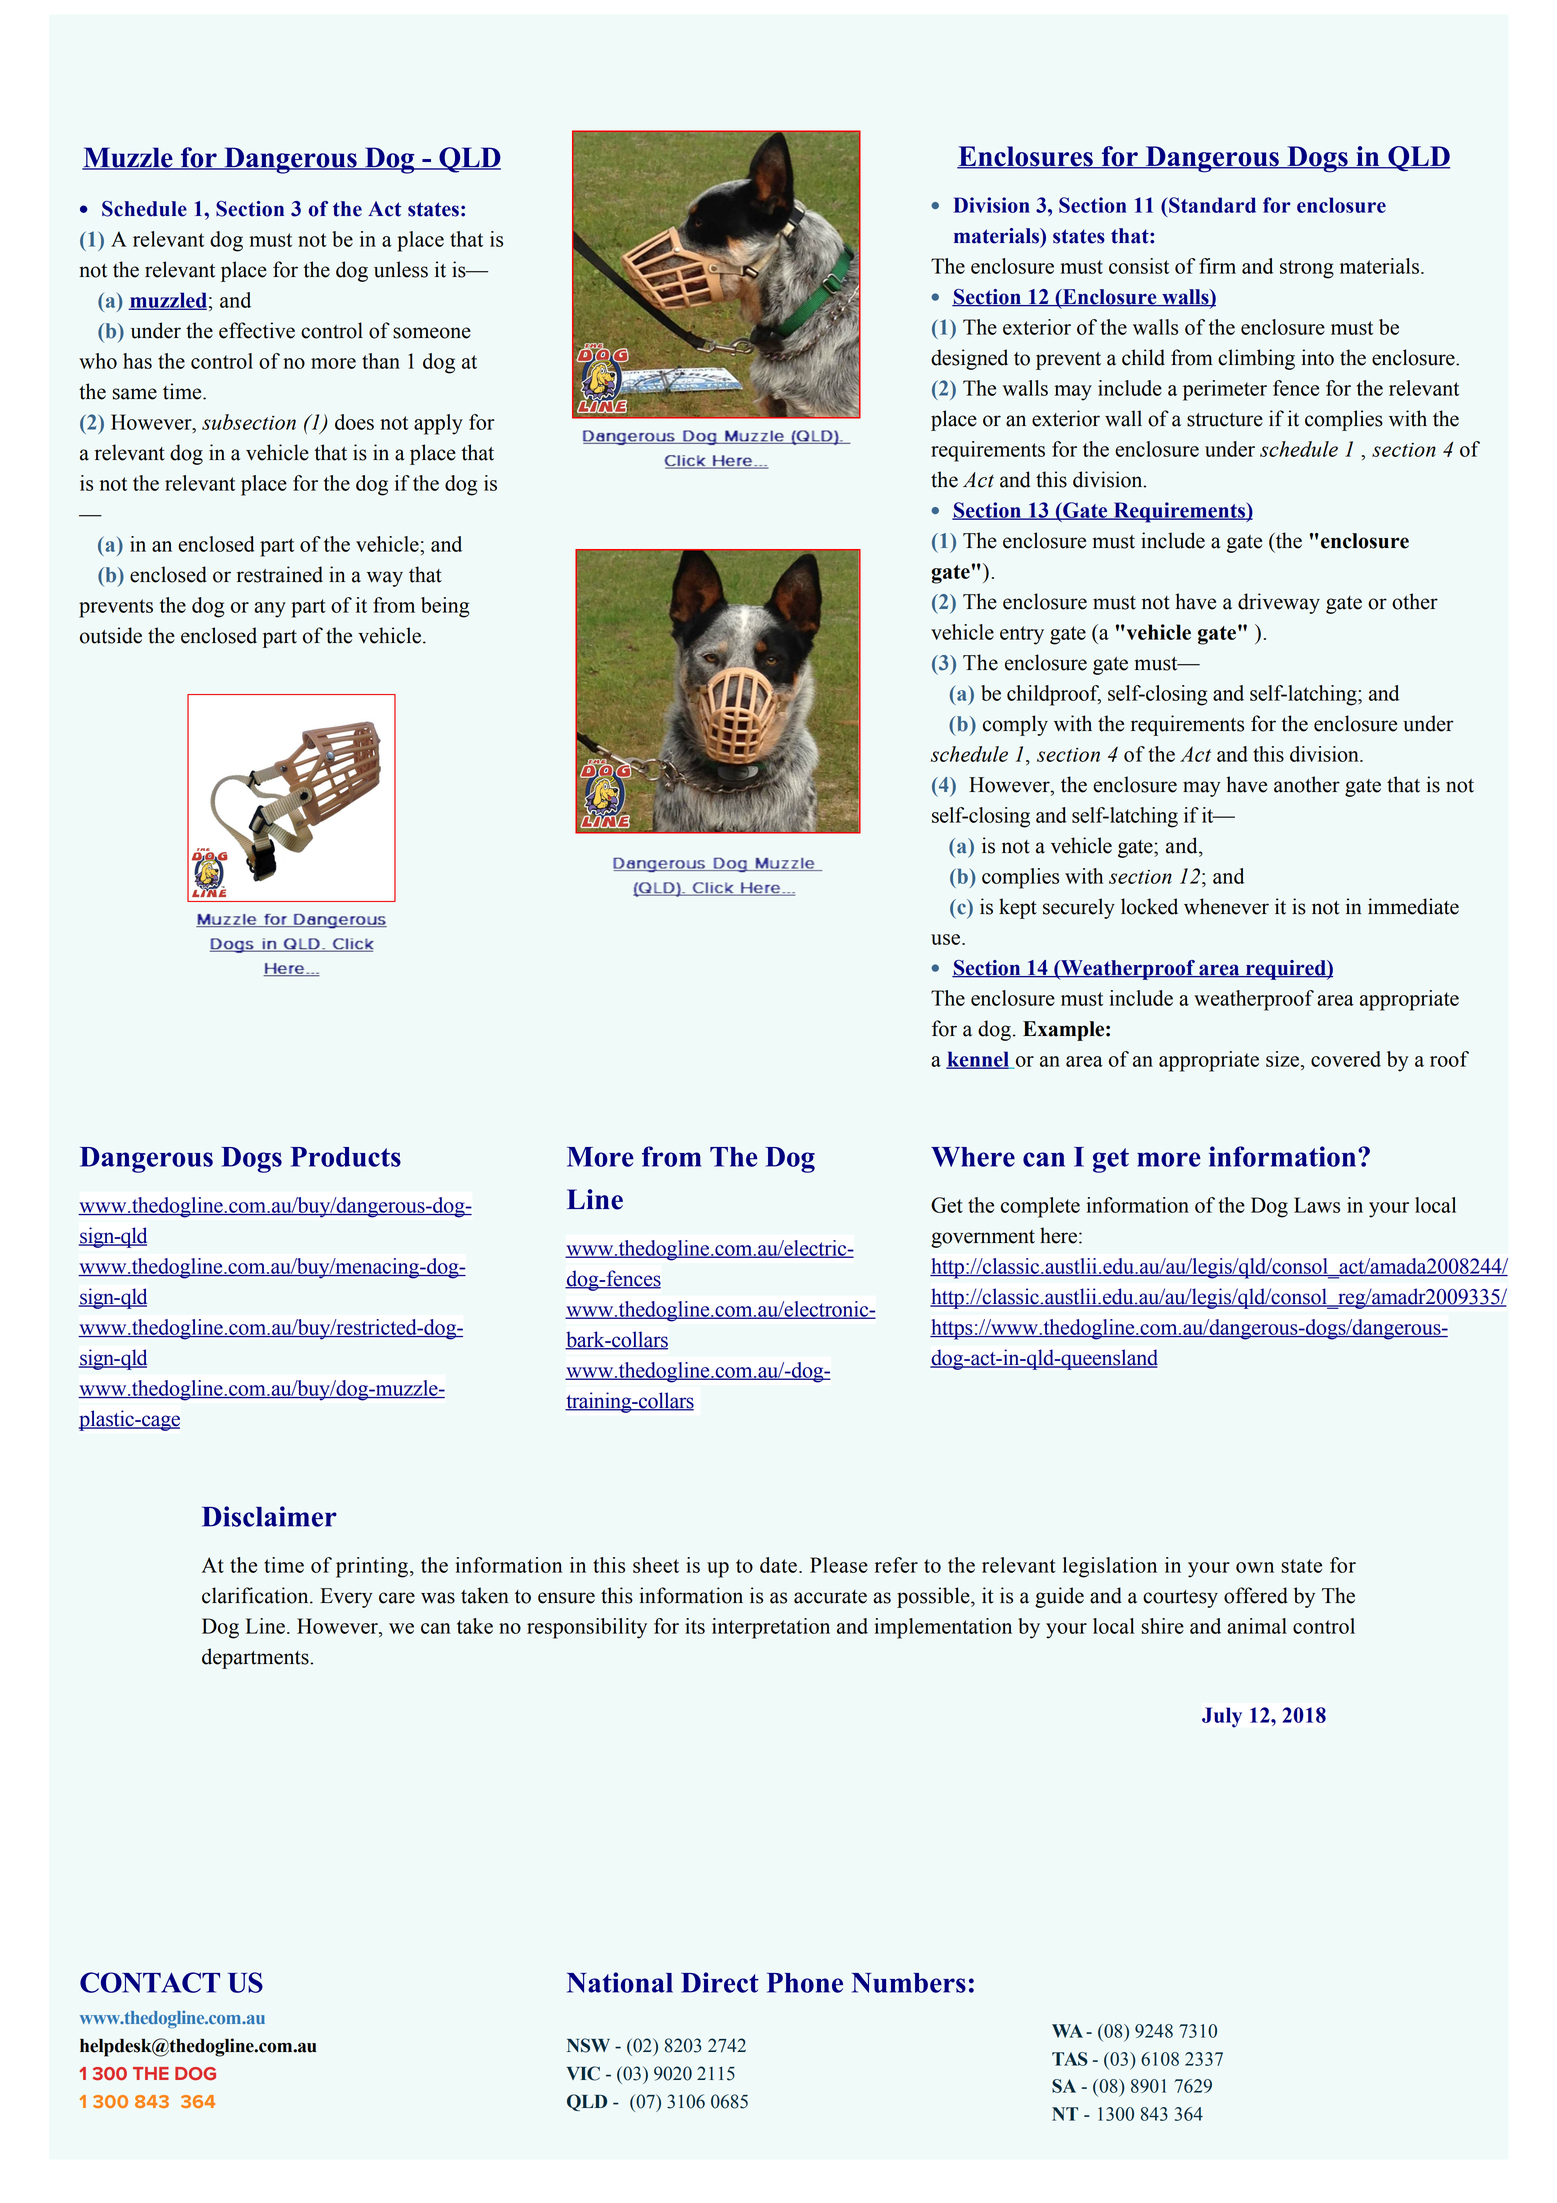  What do you see at coordinates (257, 330) in the image?
I see `effective` at bounding box center [257, 330].
